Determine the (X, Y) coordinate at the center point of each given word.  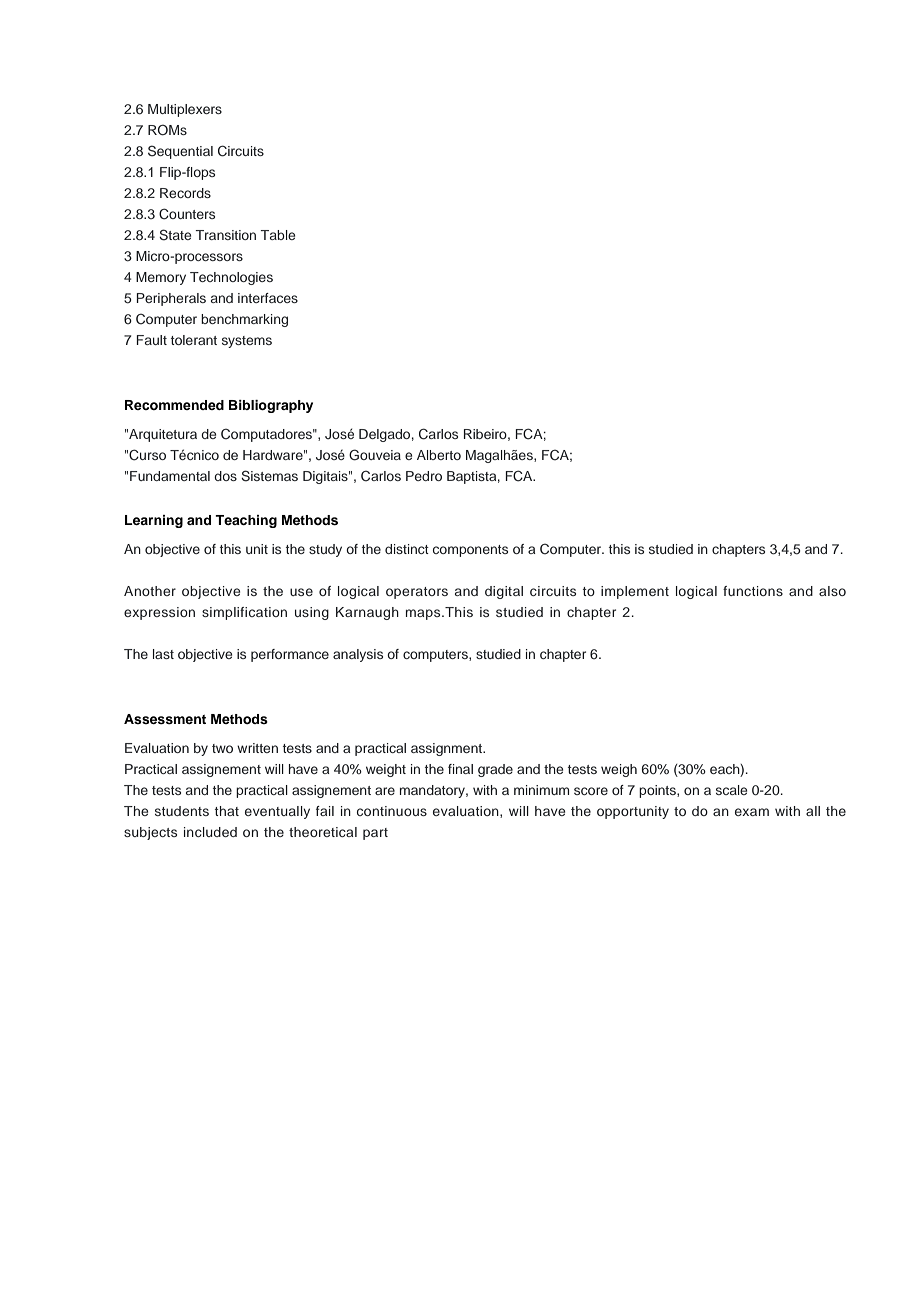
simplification (244, 613)
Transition (225, 235)
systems (247, 342)
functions (753, 591)
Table (277, 235)
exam (752, 812)
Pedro (424, 476)
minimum (541, 790)
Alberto (439, 455)
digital (504, 592)
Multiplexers (185, 110)
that (227, 811)
